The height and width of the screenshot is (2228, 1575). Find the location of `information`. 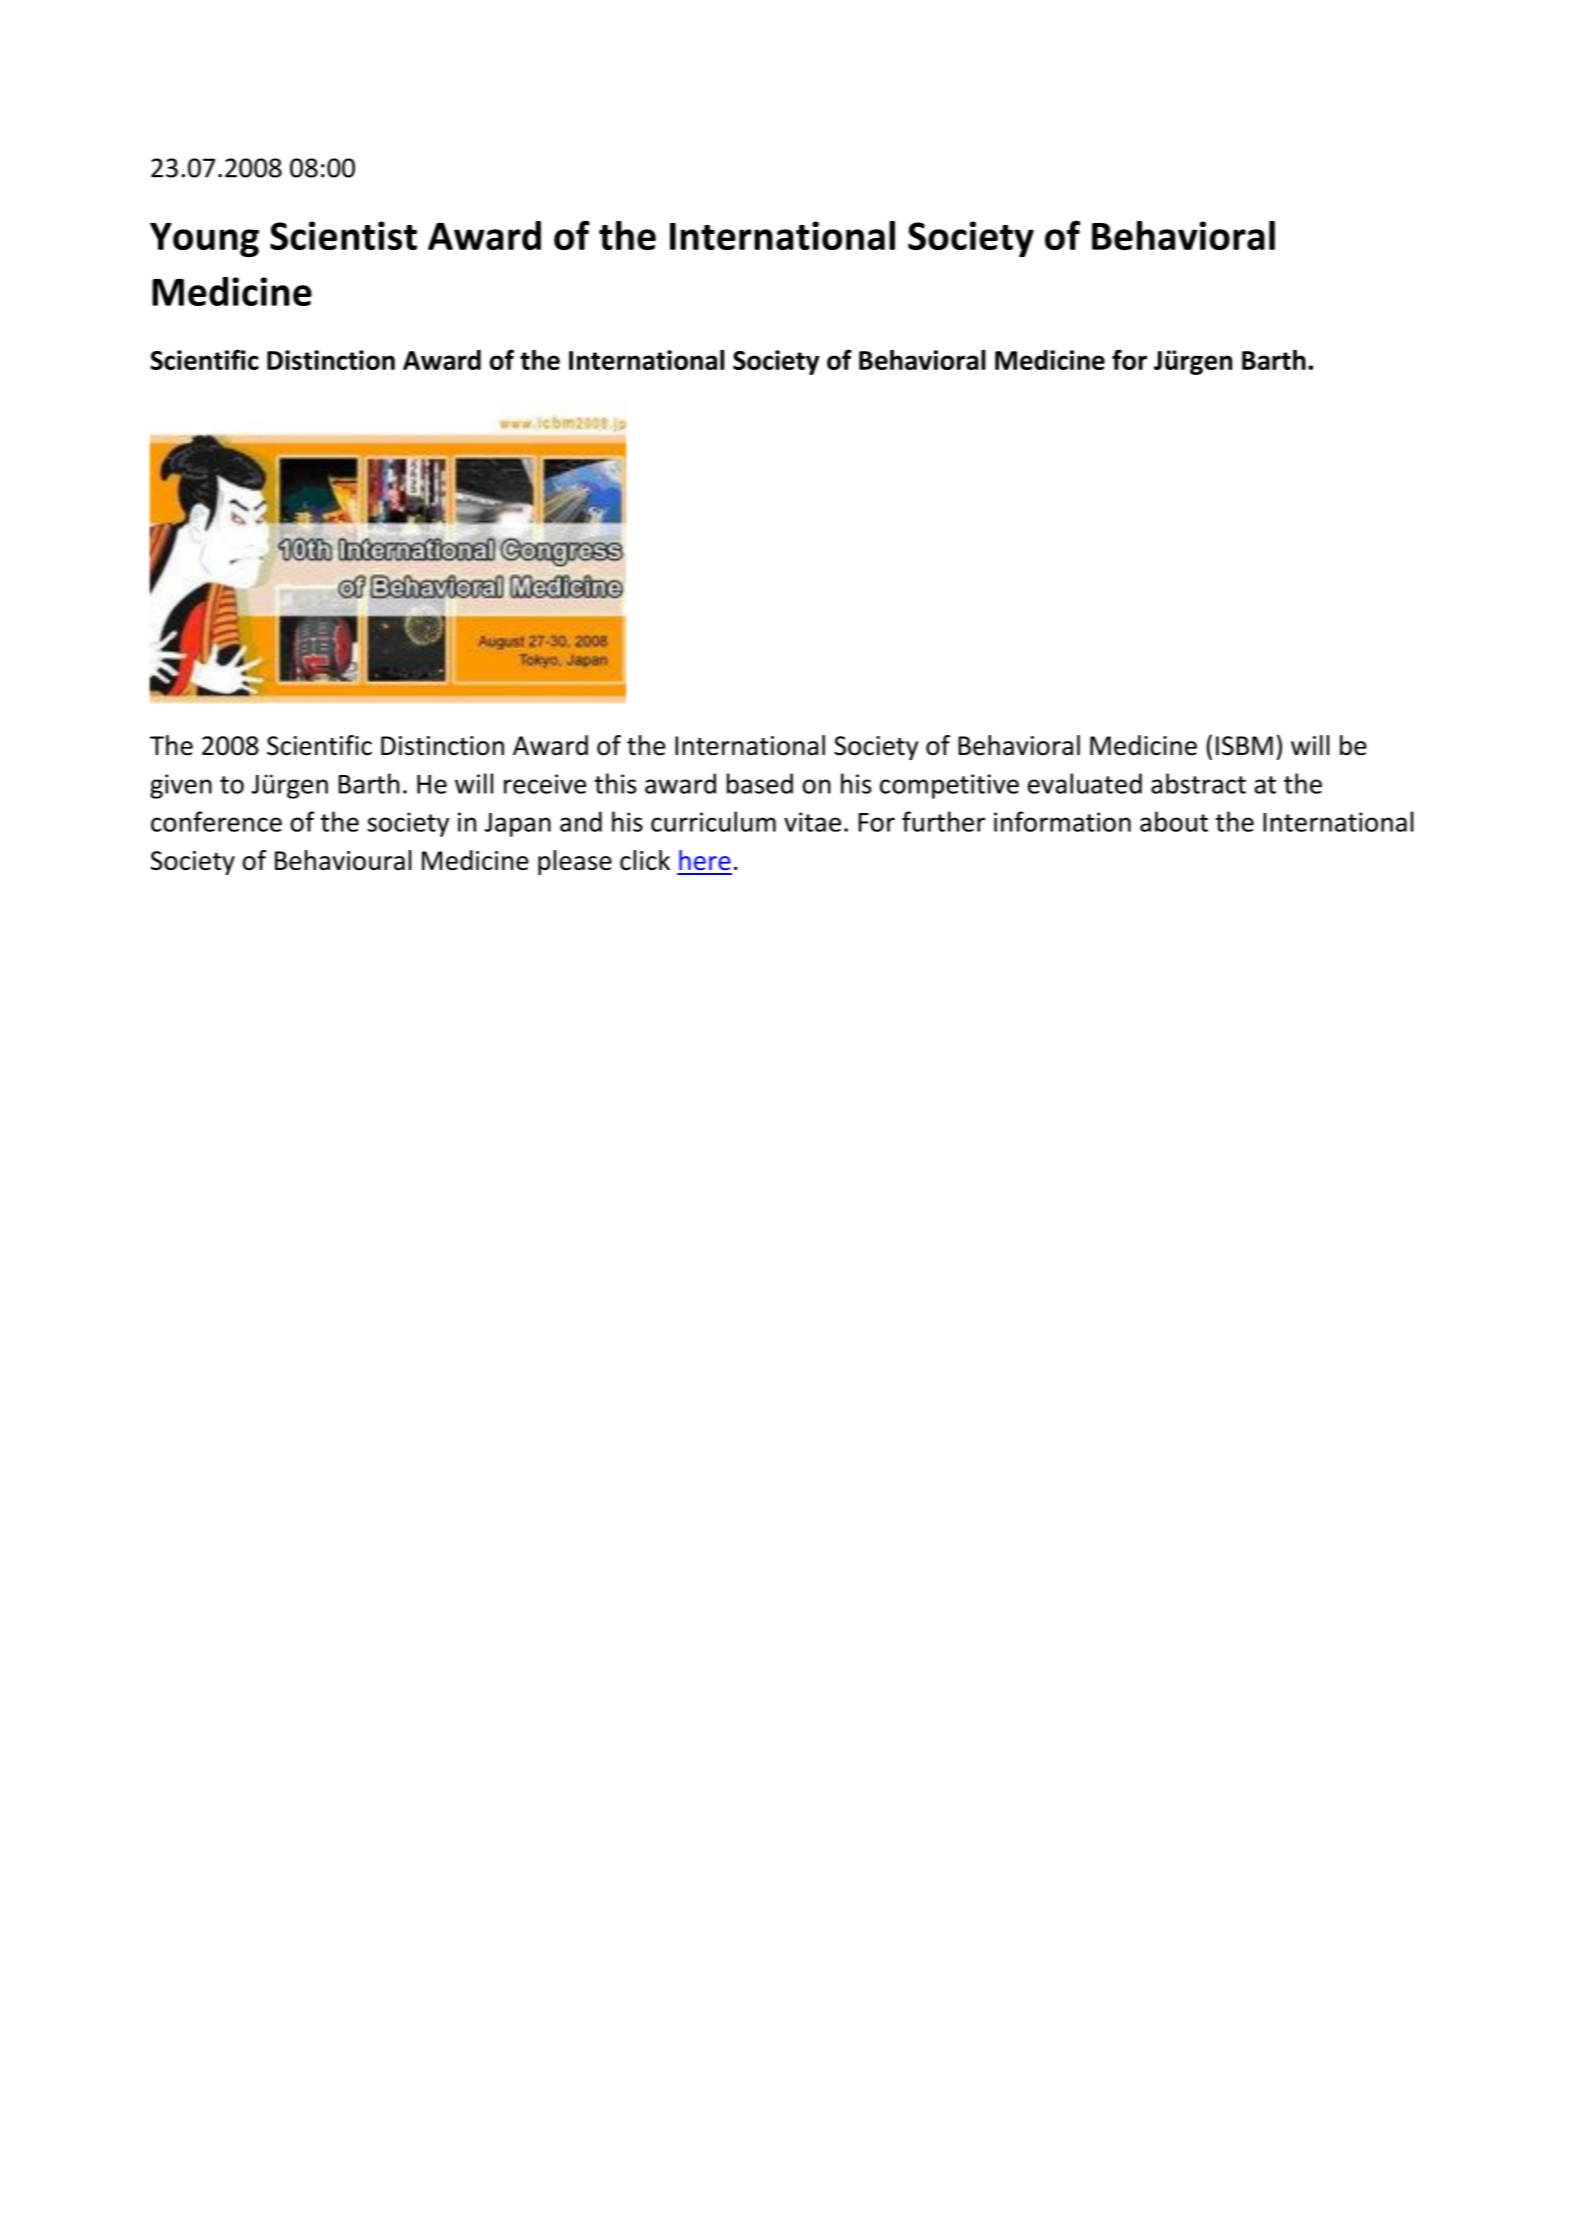

information is located at coordinates (1062, 821).
